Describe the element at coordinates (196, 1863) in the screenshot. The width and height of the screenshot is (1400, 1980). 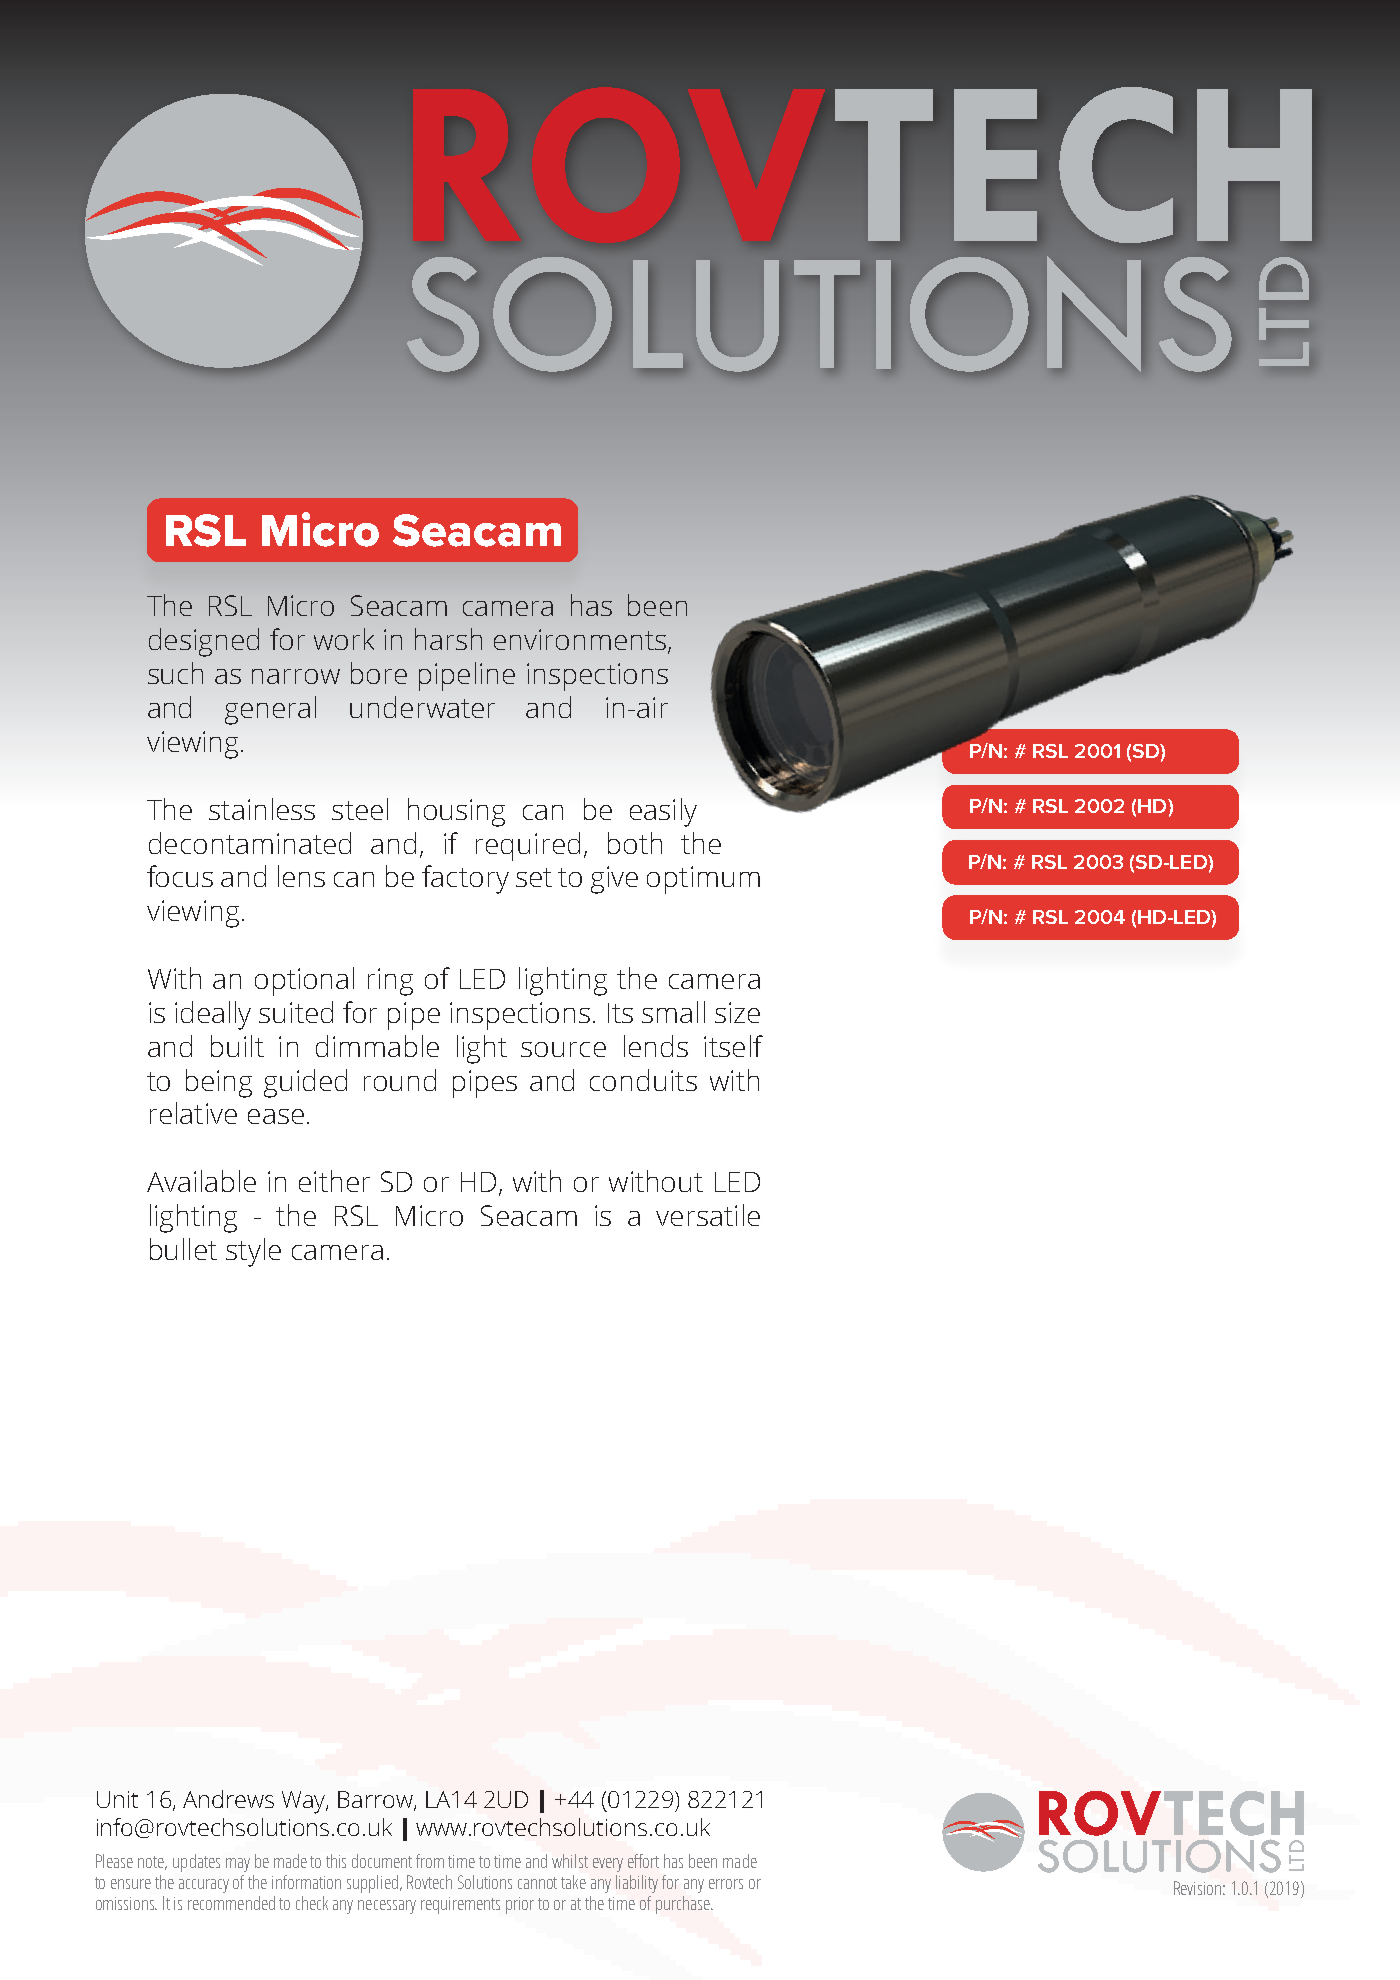
I see `updates` at that location.
